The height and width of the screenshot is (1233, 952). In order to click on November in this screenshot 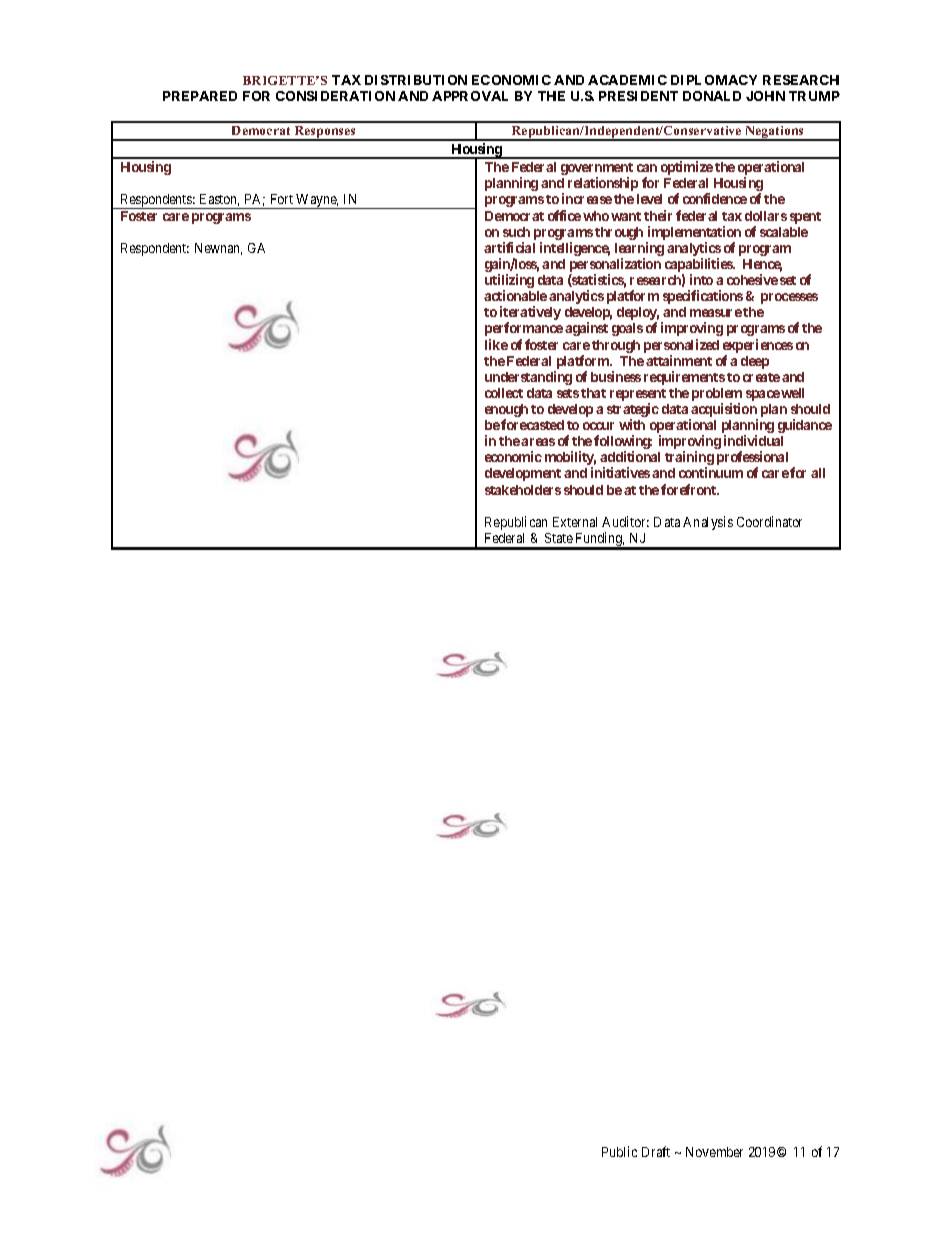, I will do `click(714, 1152)`.
